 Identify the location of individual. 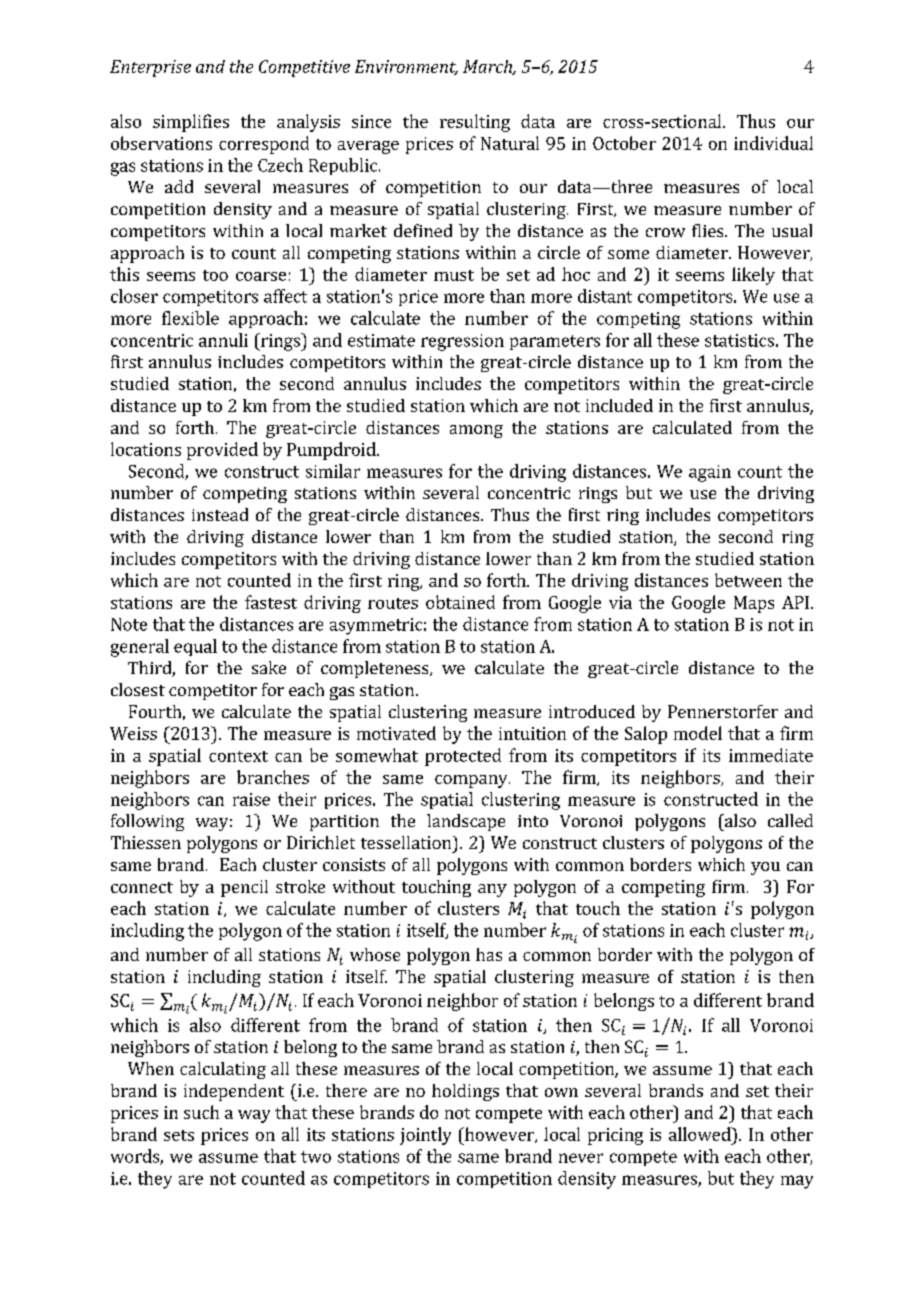
(773, 143).
